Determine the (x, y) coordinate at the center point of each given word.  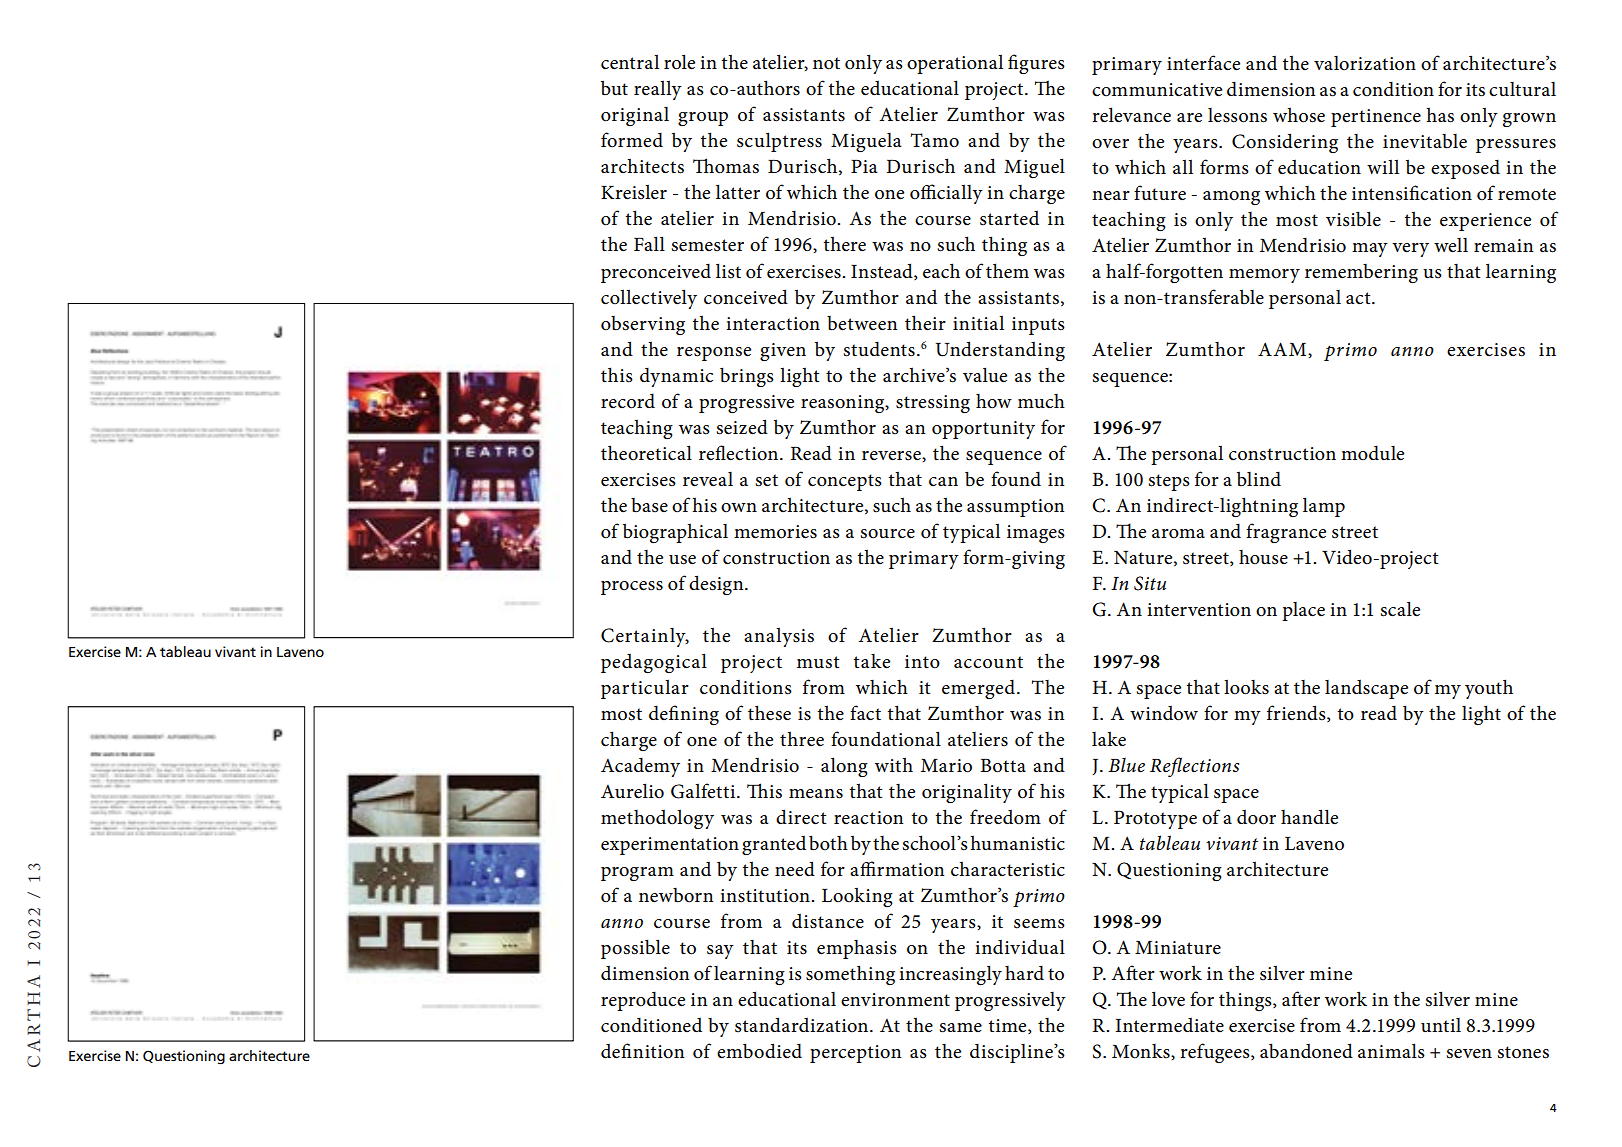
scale (1400, 609)
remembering (1361, 273)
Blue (1126, 765)
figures (1036, 64)
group (703, 119)
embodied (759, 1051)
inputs (1038, 326)
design (717, 585)
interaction (773, 324)
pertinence (1376, 118)
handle (1309, 817)
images (1036, 534)
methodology (657, 819)
